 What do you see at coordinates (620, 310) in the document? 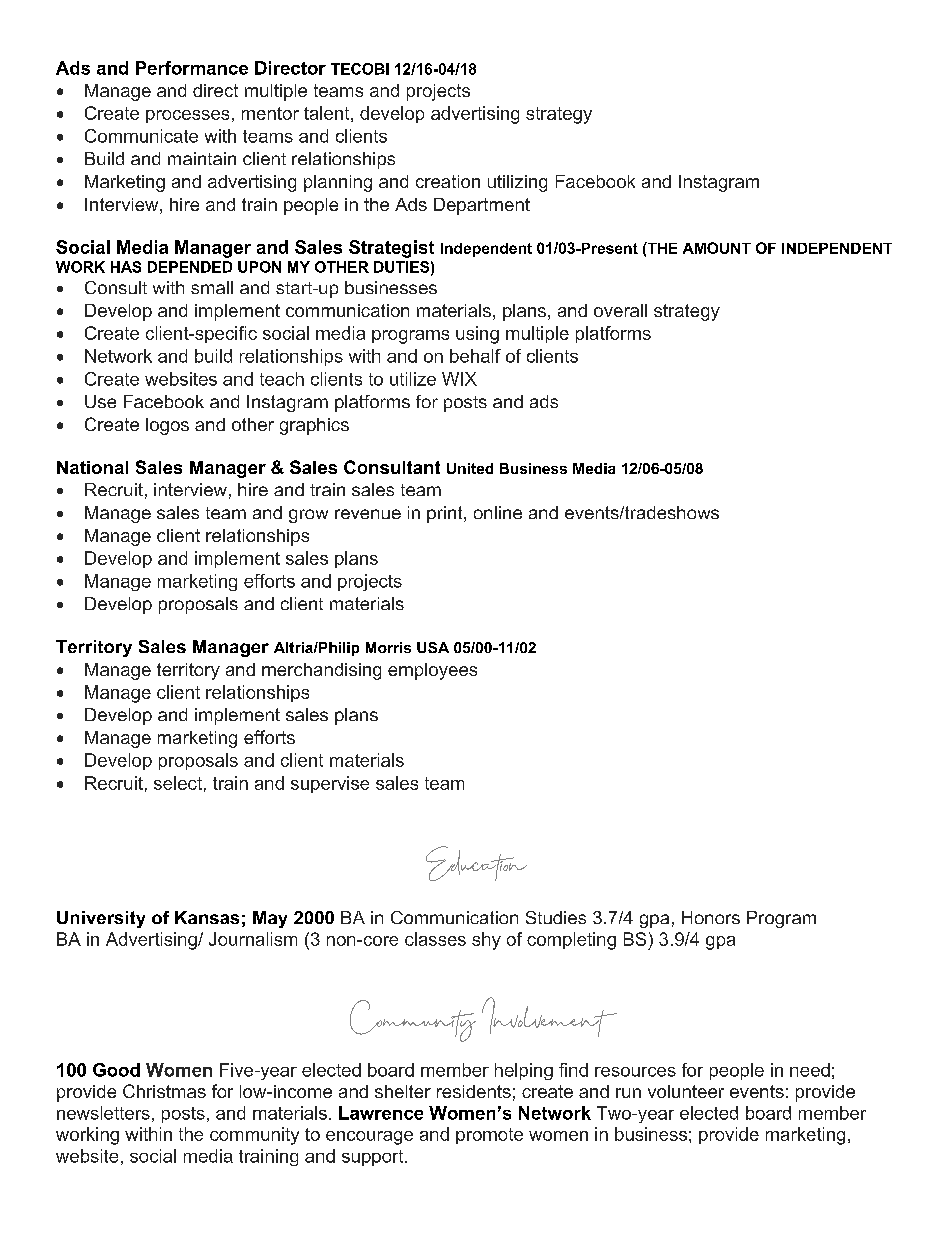
I see `overall` at bounding box center [620, 310].
